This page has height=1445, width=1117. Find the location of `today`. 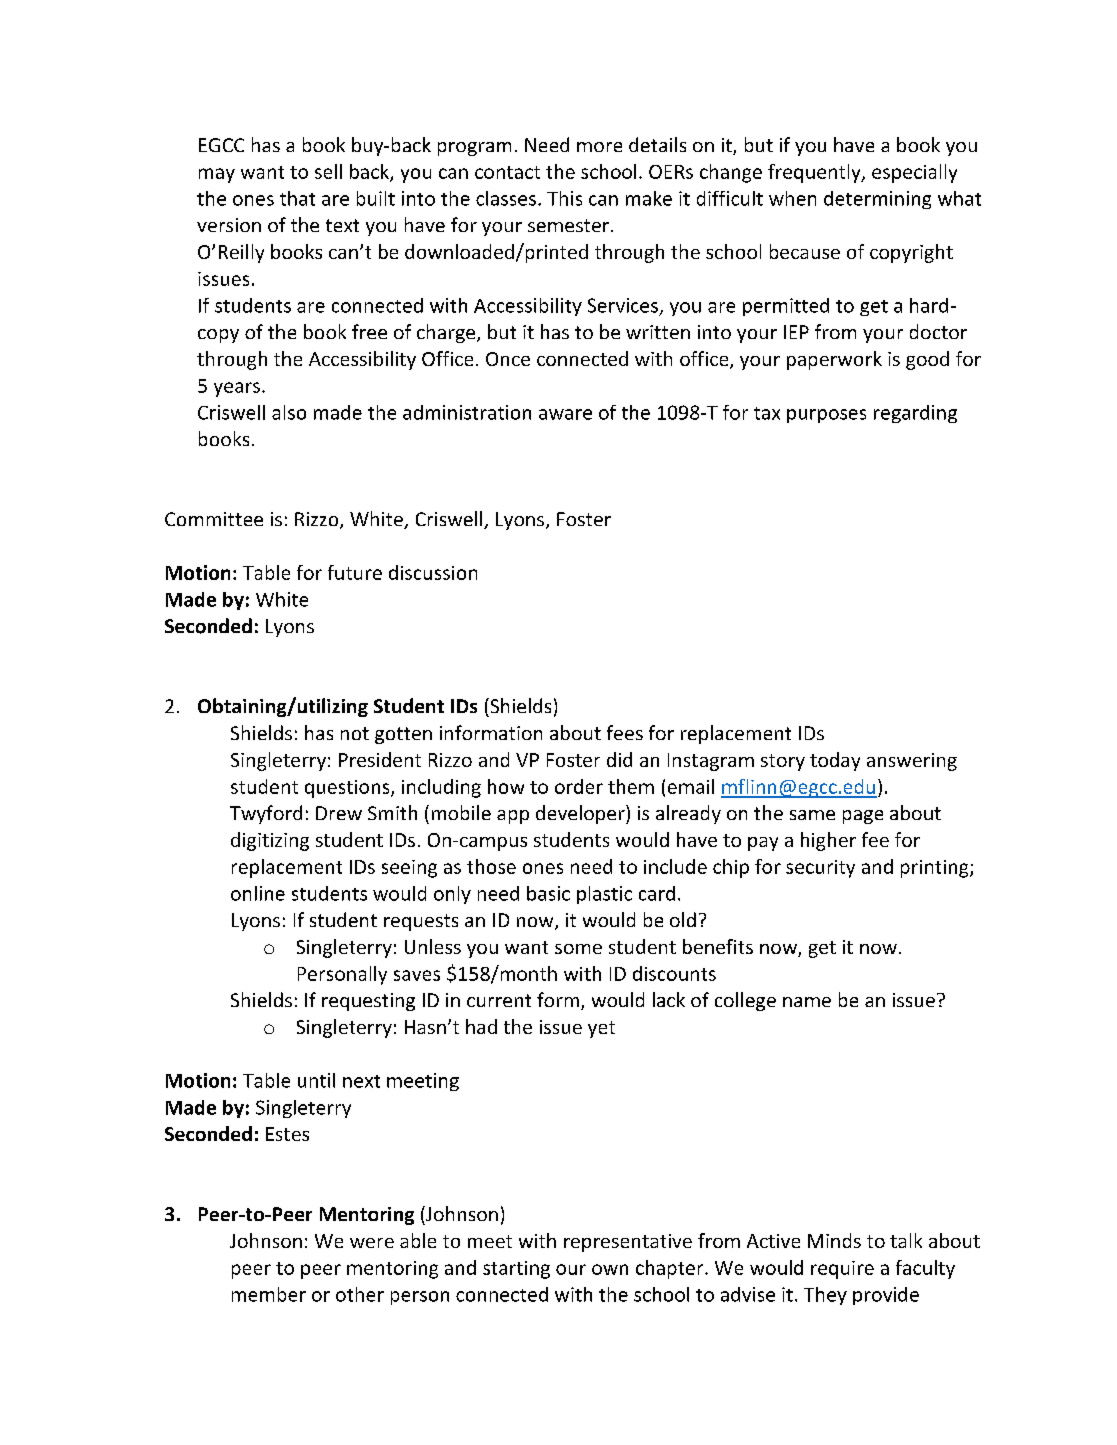

today is located at coordinates (835, 761).
